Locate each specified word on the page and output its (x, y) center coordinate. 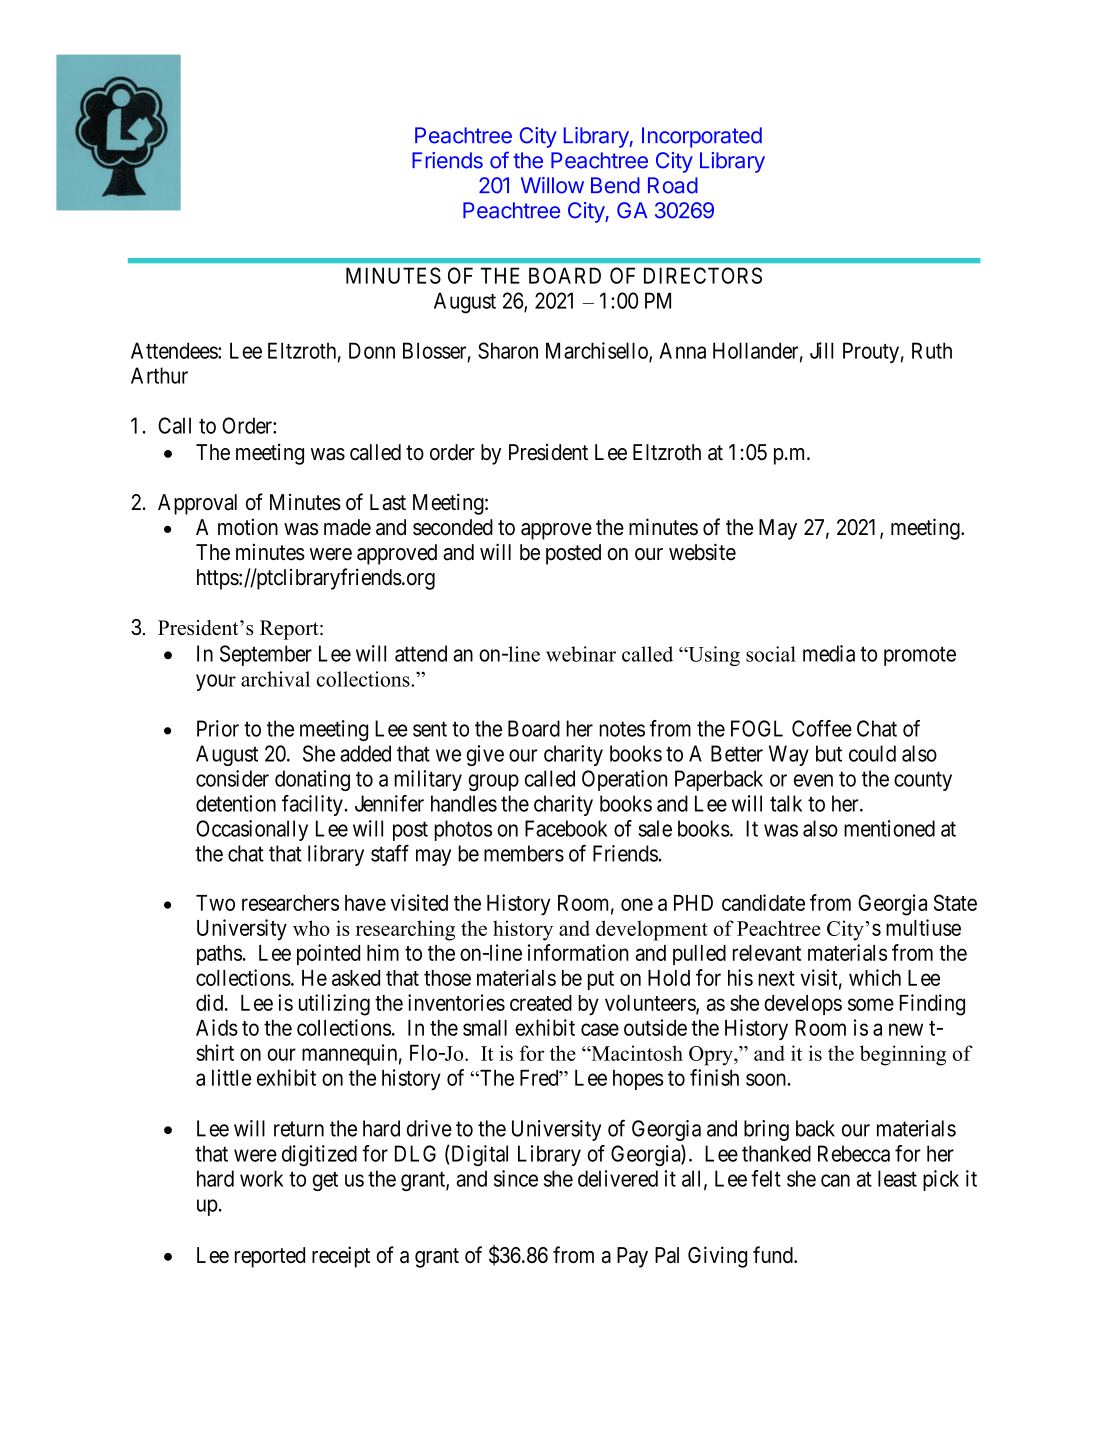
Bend (615, 185)
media (829, 653)
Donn (372, 350)
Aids (217, 1027)
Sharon (508, 350)
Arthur (159, 375)
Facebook (566, 828)
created (541, 1003)
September (266, 655)
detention (236, 803)
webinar (581, 654)
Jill (821, 350)
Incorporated (702, 137)
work (261, 1178)
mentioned (889, 828)
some (871, 1004)
